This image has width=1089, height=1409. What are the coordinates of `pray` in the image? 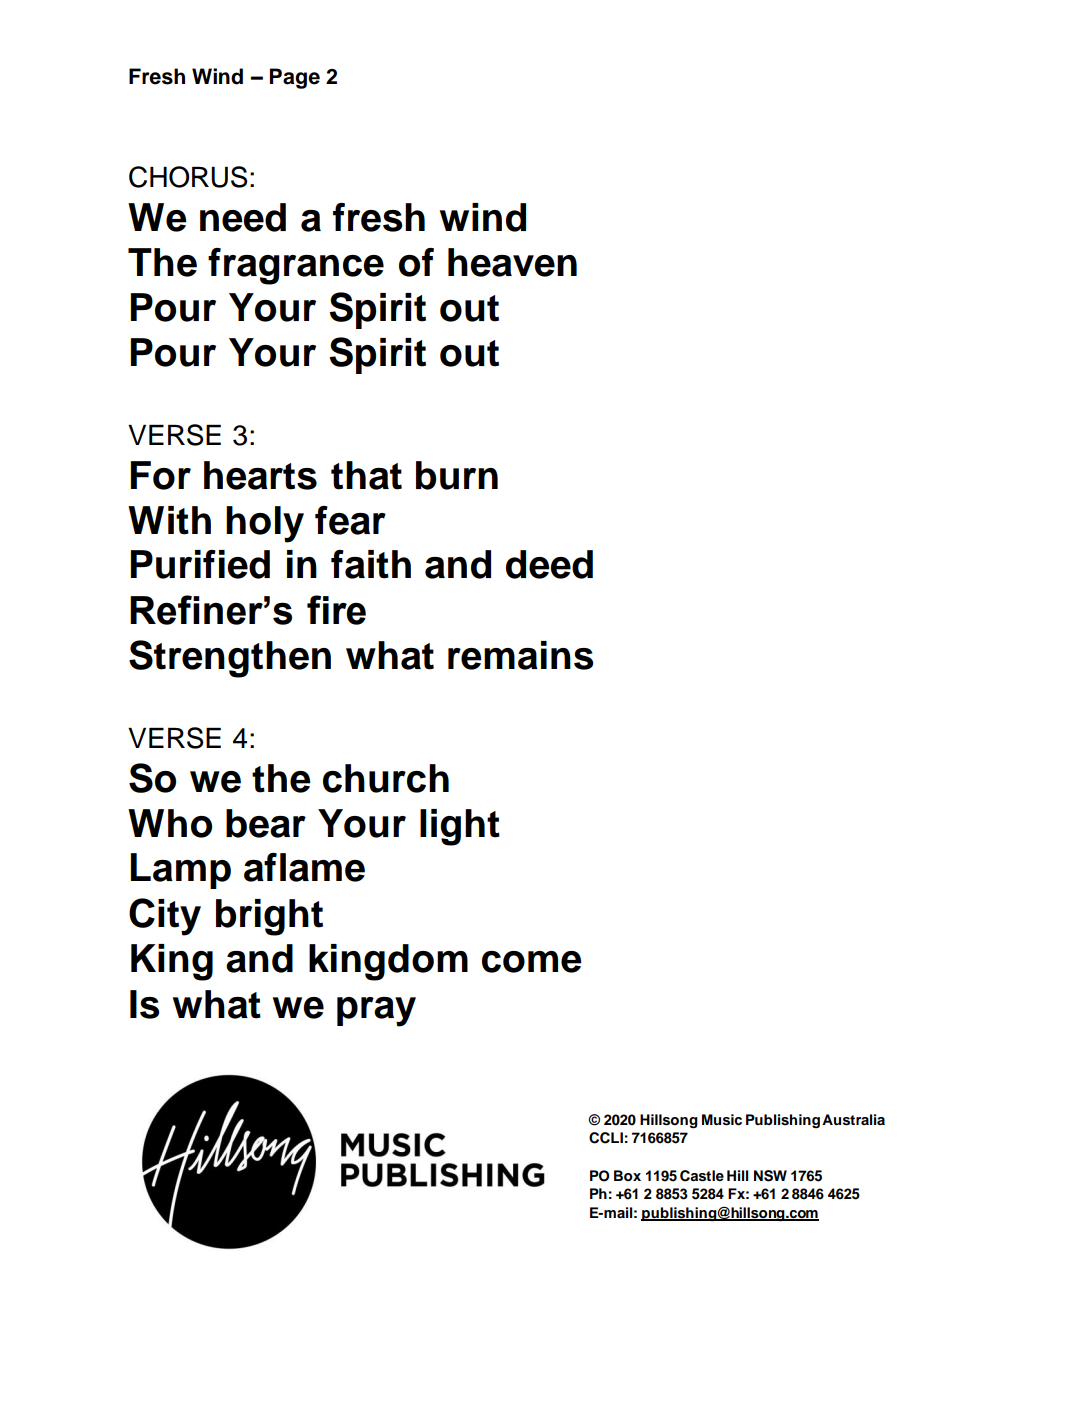 It's located at (376, 1012).
